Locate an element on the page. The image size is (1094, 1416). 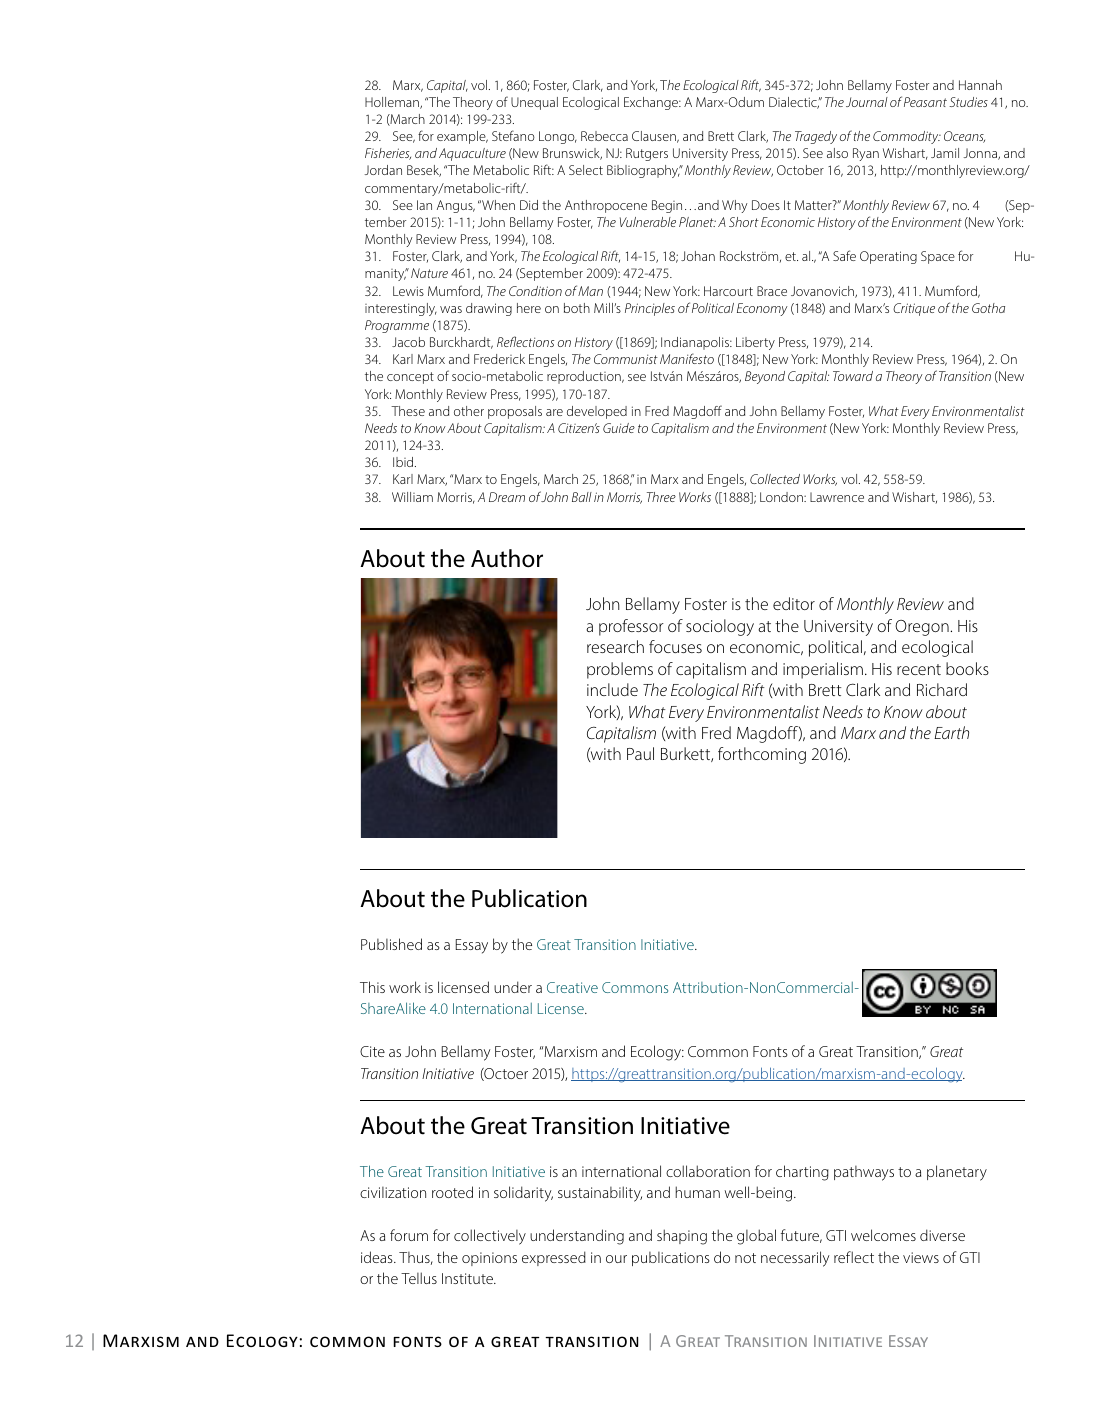
forum is located at coordinates (409, 1235).
